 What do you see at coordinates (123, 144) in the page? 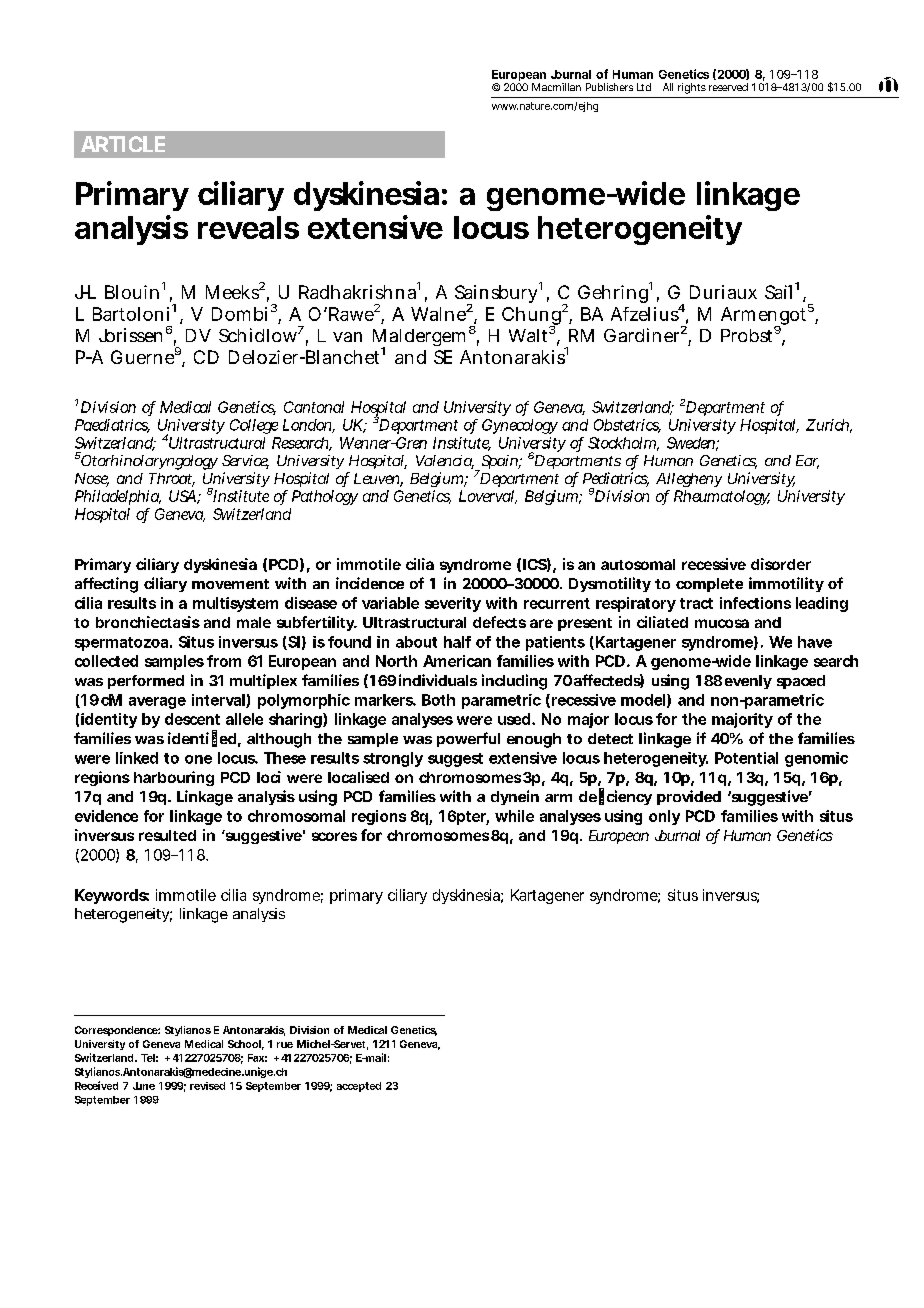
I see `ARTICLE` at bounding box center [123, 144].
